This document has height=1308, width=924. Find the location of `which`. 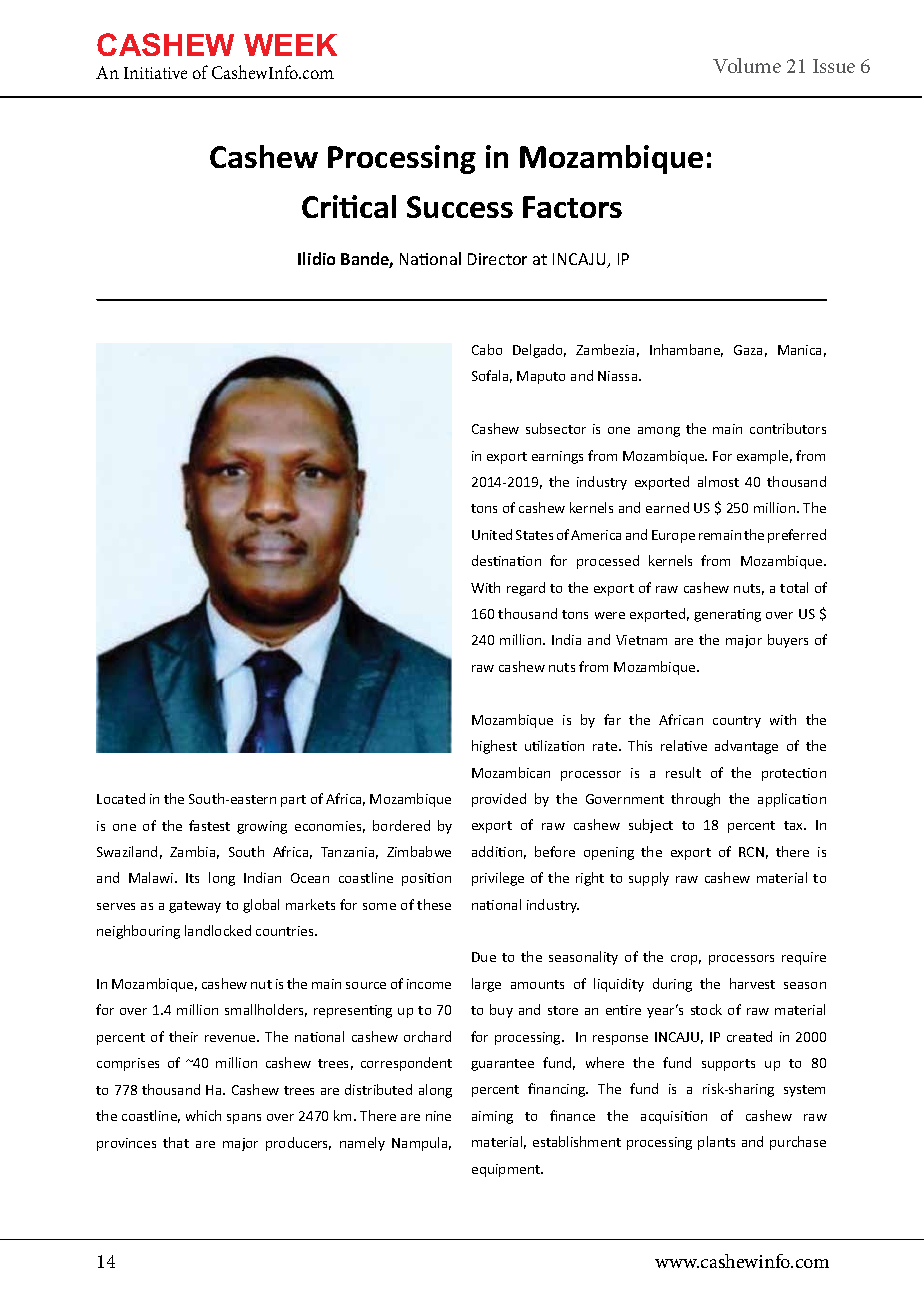

which is located at coordinates (203, 1115).
